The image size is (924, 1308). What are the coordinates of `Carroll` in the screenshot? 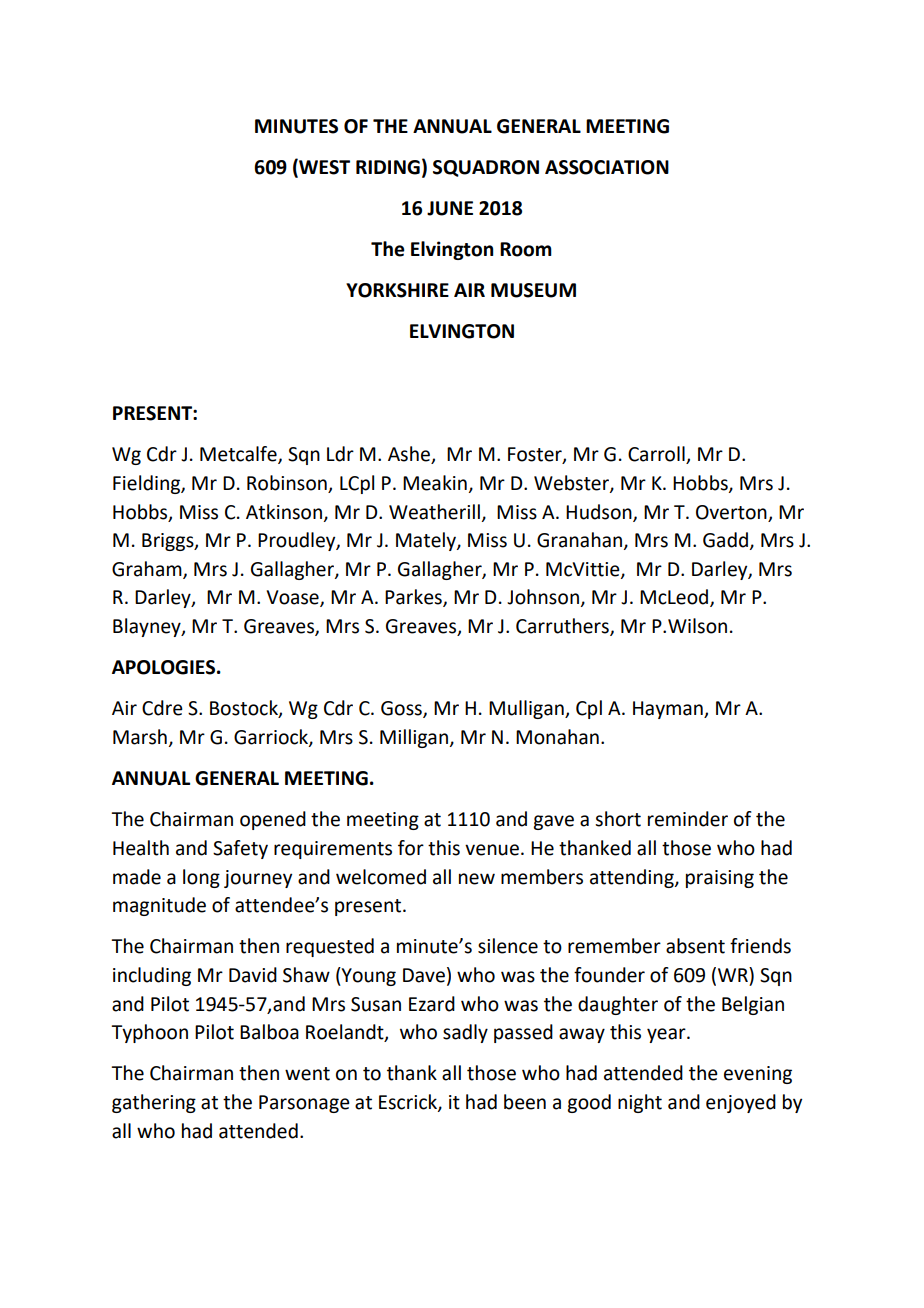 It's located at (657, 455).
